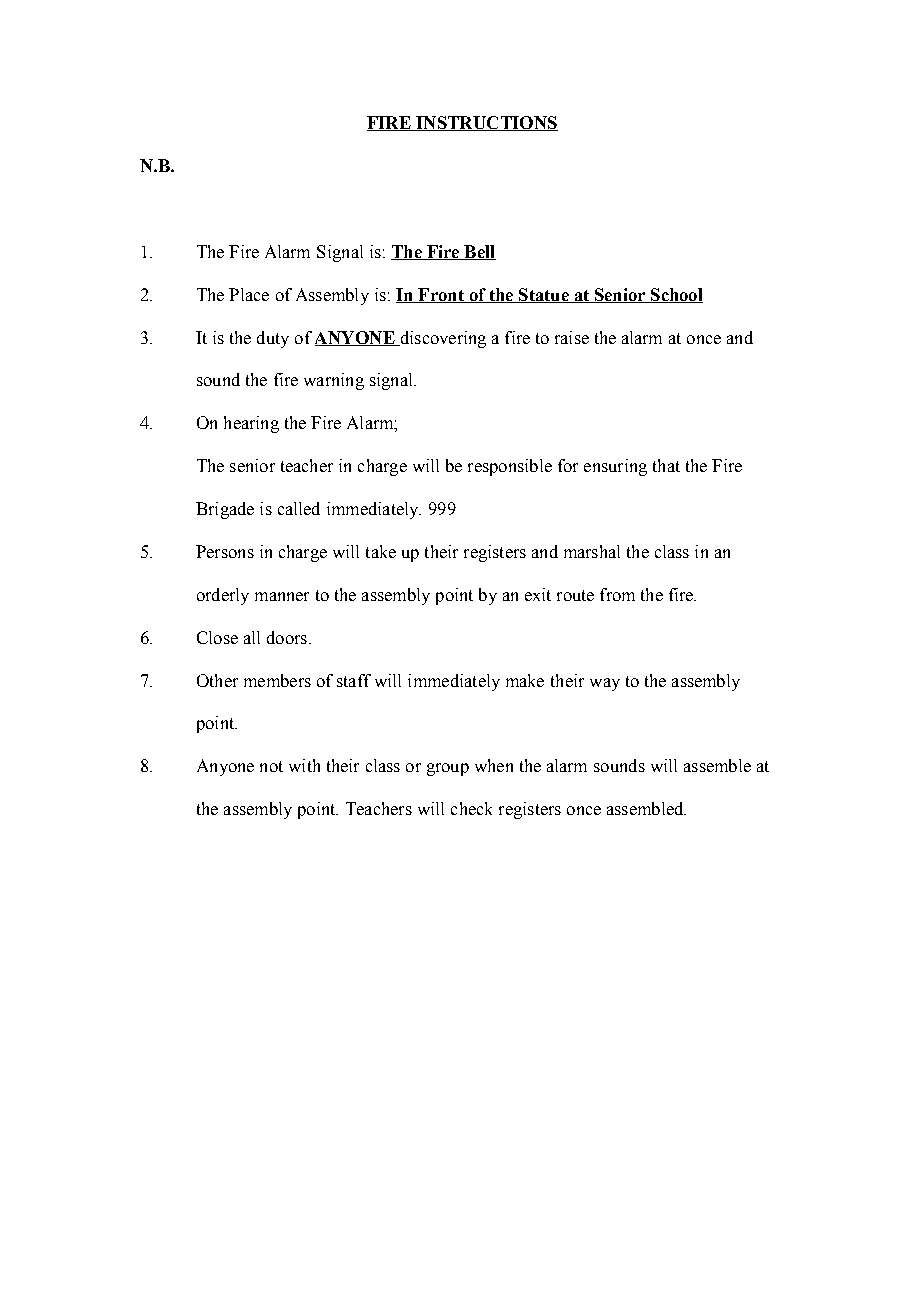 This screenshot has height=1308, width=924. I want to click on exit, so click(538, 594).
